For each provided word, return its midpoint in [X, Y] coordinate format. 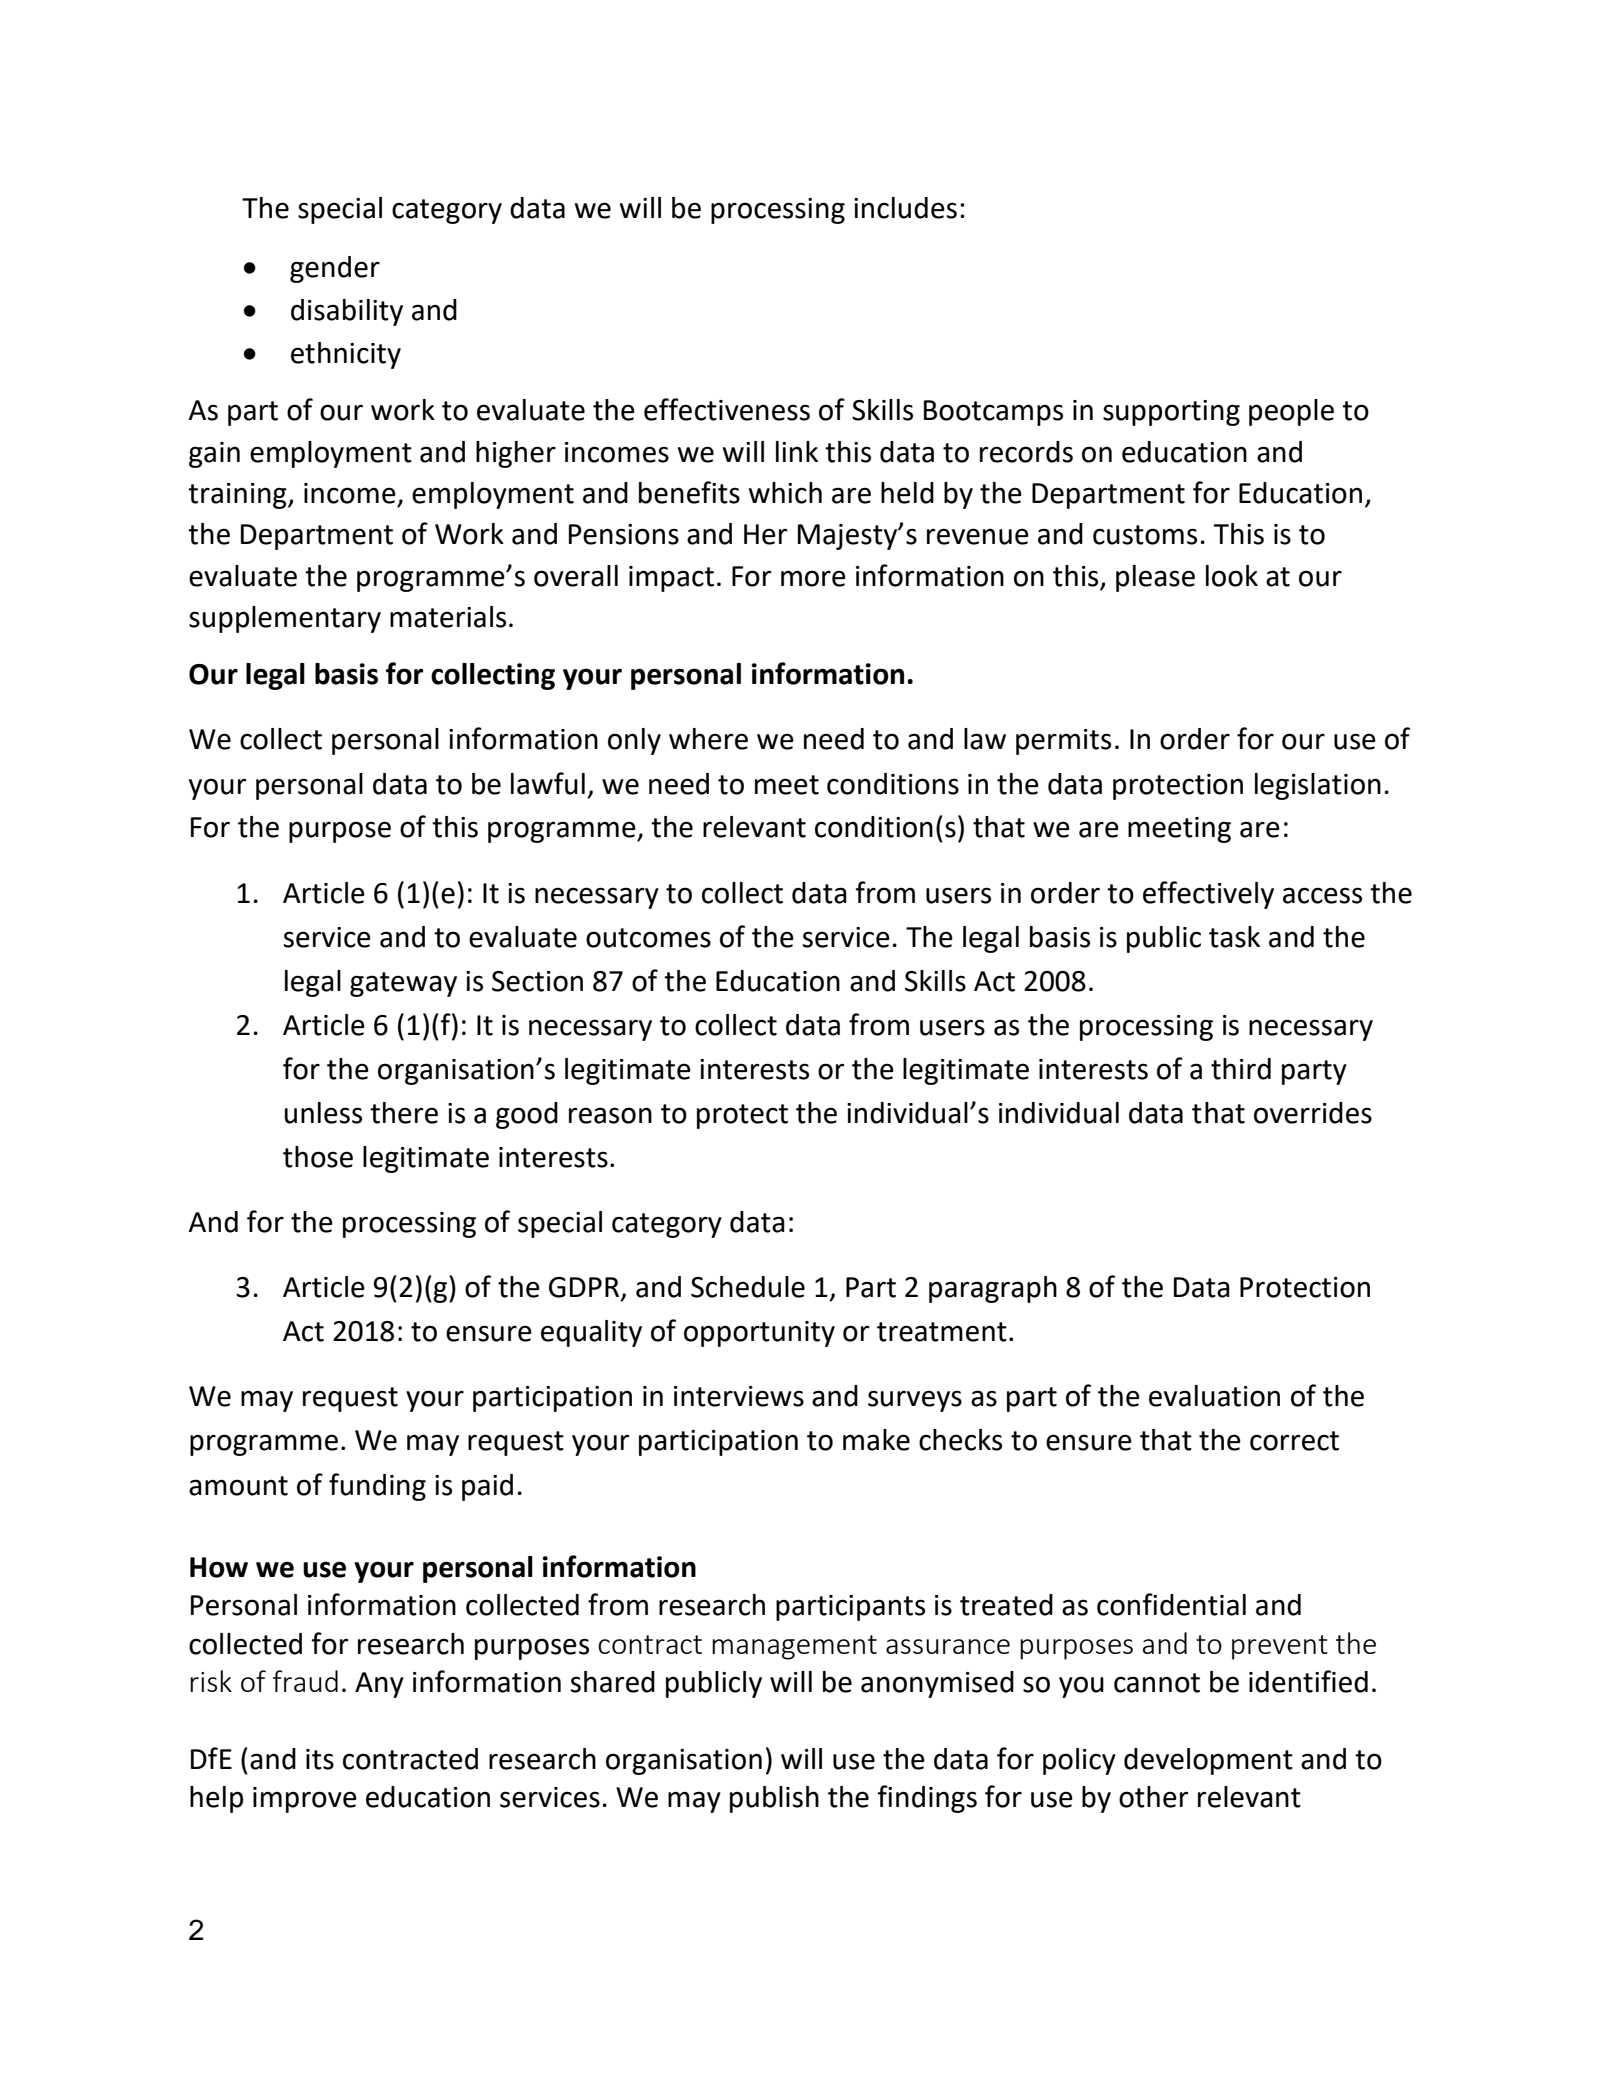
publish [774, 1799]
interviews [739, 1396]
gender [335, 269]
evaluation [1214, 1396]
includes [905, 208]
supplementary [285, 619]
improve [305, 1800]
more [813, 578]
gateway [403, 984]
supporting [1171, 413]
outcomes [648, 938]
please [1155, 578]
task [1234, 937]
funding [377, 1487]
